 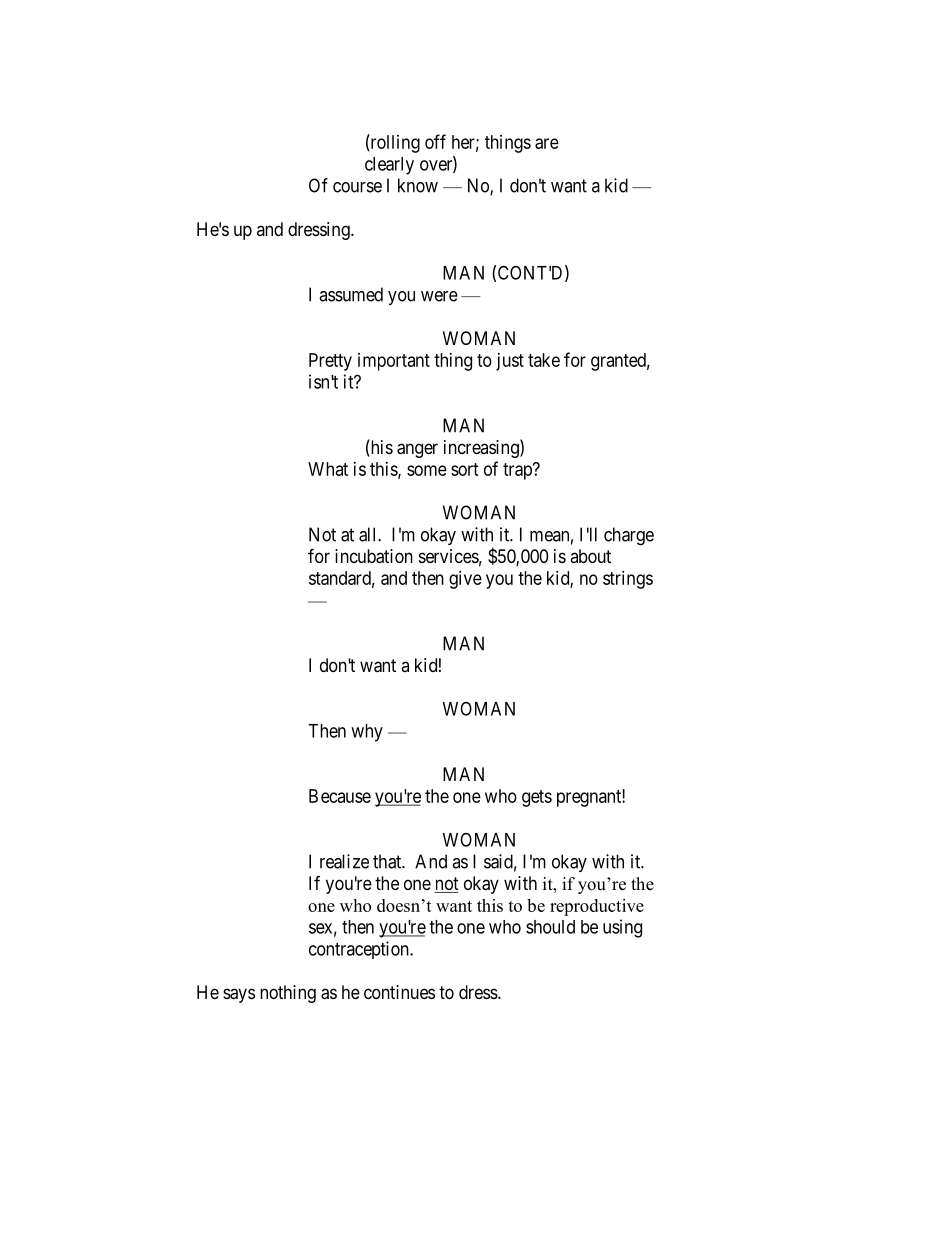 What do you see at coordinates (547, 143) in the screenshot?
I see `are` at bounding box center [547, 143].
